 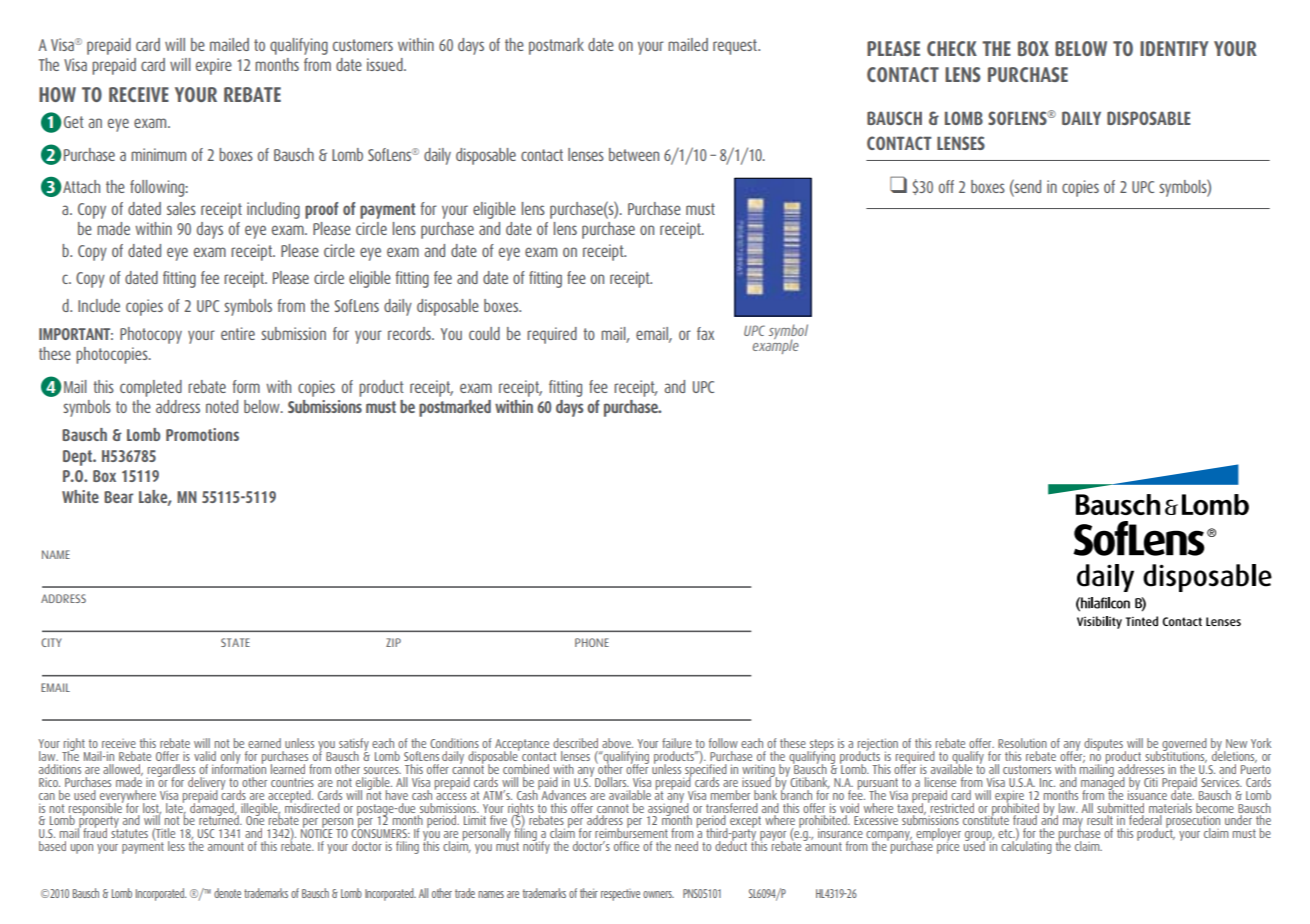 What do you see at coordinates (1103, 744) in the image?
I see `disputes` at bounding box center [1103, 744].
